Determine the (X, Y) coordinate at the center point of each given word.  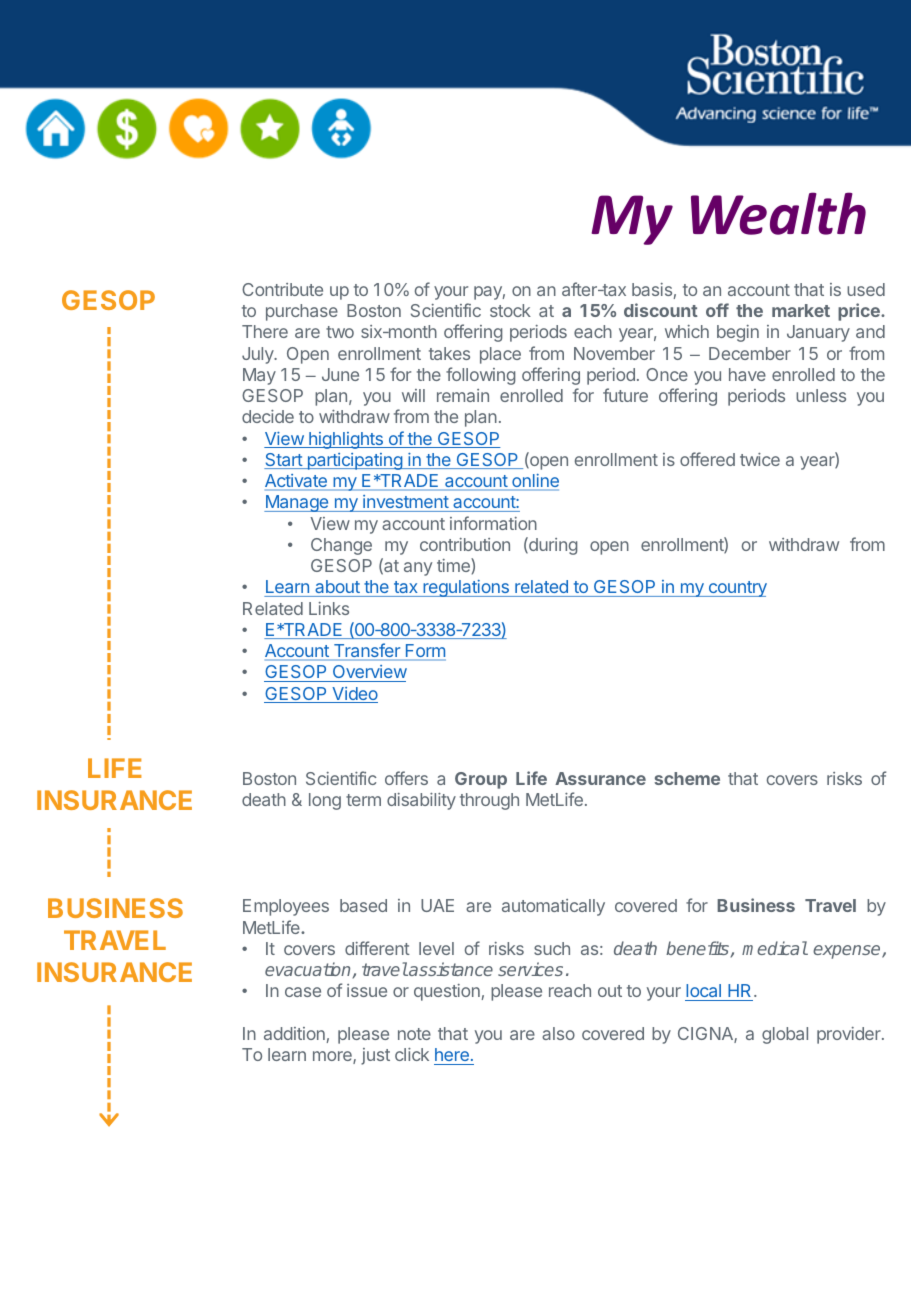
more (333, 1057)
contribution (465, 544)
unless (821, 395)
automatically (553, 907)
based (363, 905)
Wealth (778, 213)
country (736, 589)
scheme (687, 778)
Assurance (600, 778)
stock (510, 310)
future (625, 395)
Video (354, 695)
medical (775, 948)
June (340, 374)
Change (341, 546)
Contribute (282, 289)
